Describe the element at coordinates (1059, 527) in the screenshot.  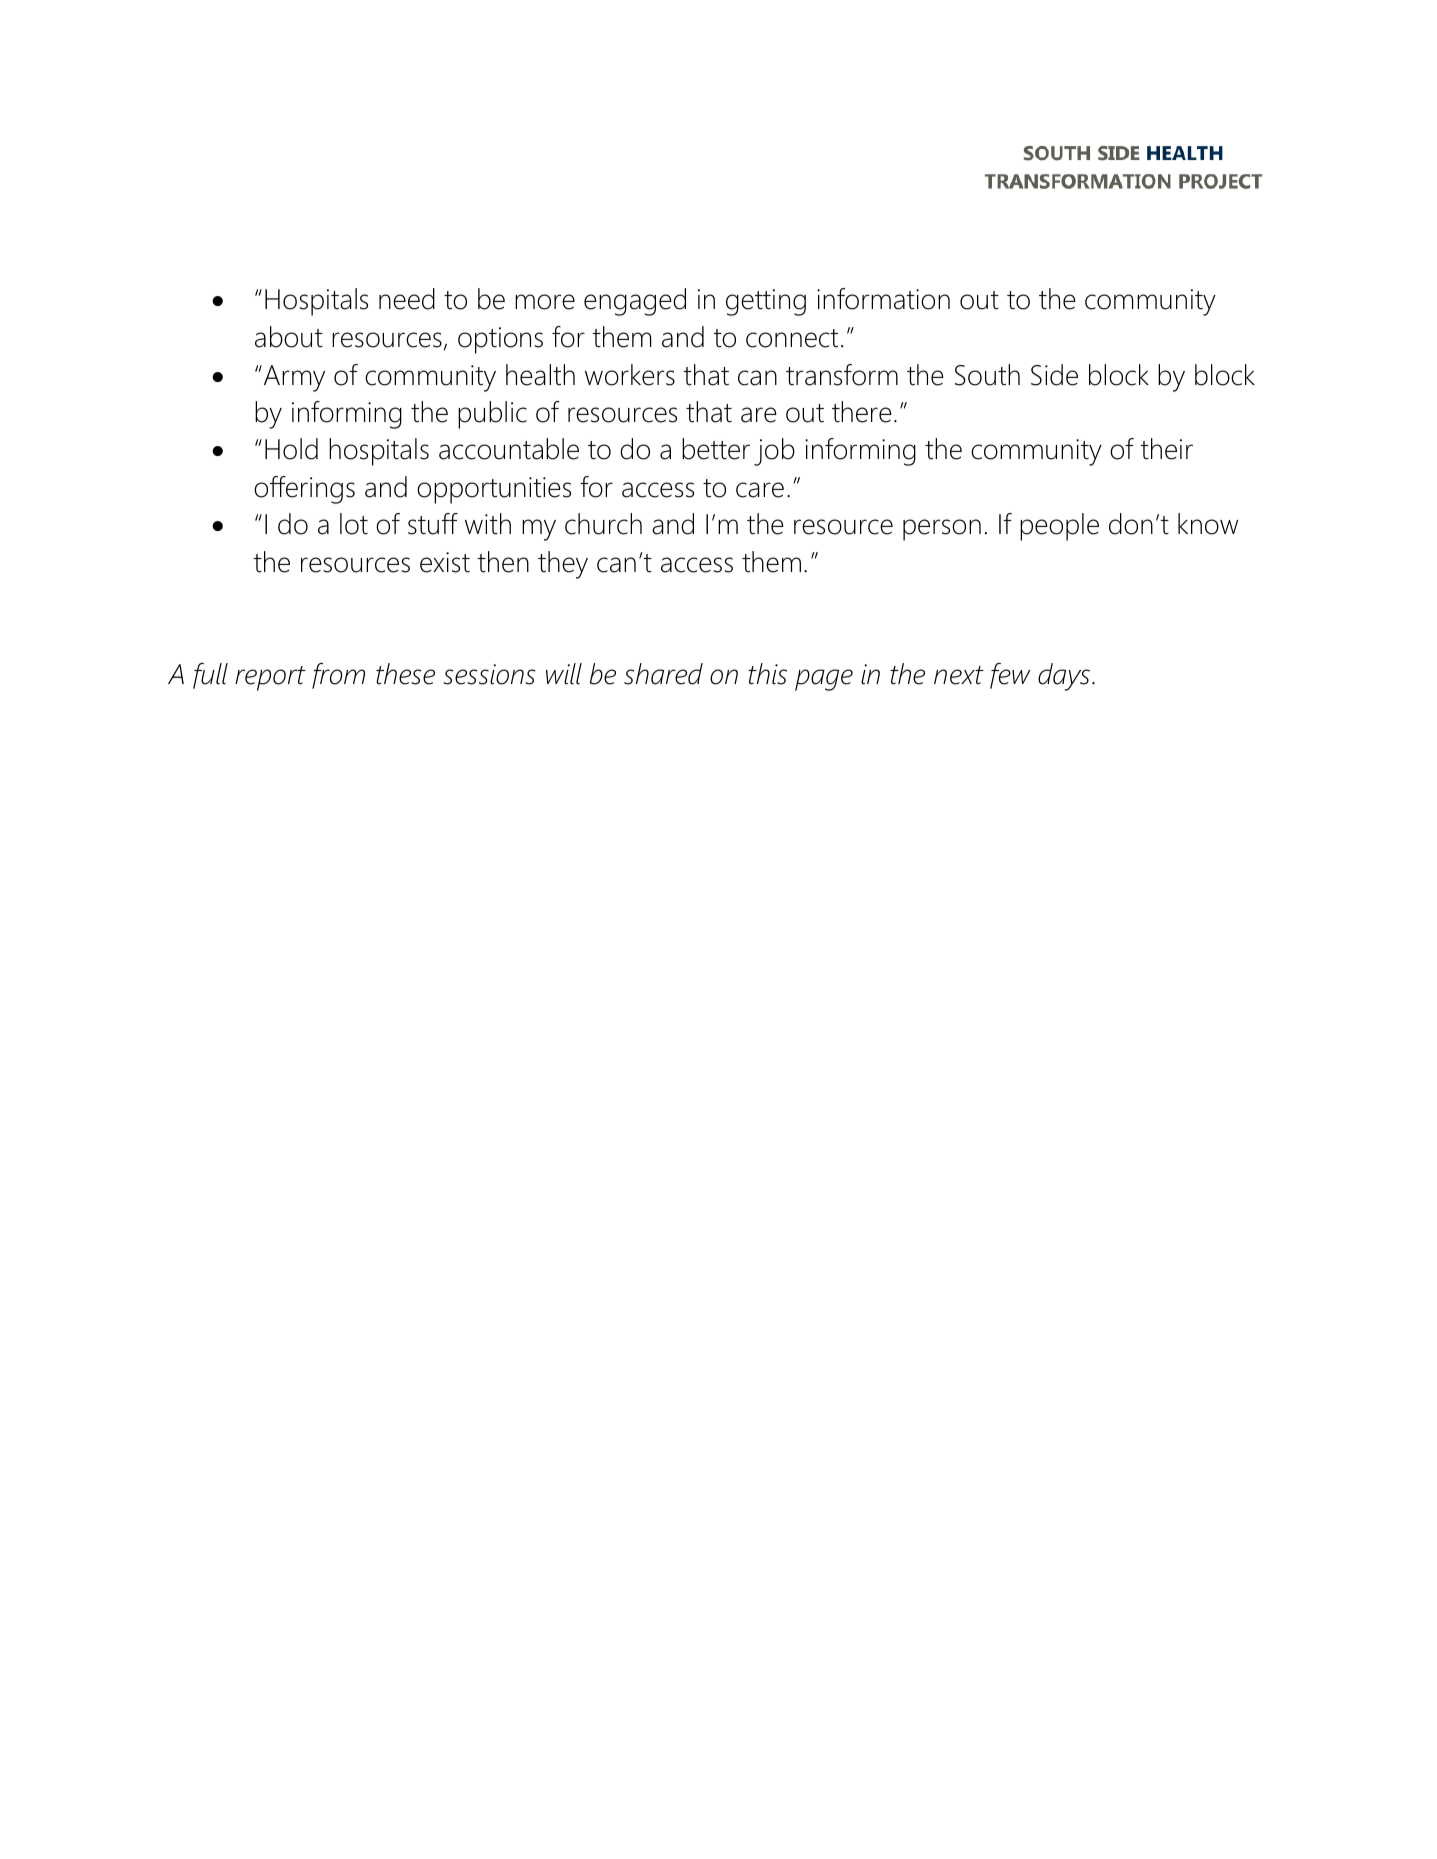
I see `people` at that location.
